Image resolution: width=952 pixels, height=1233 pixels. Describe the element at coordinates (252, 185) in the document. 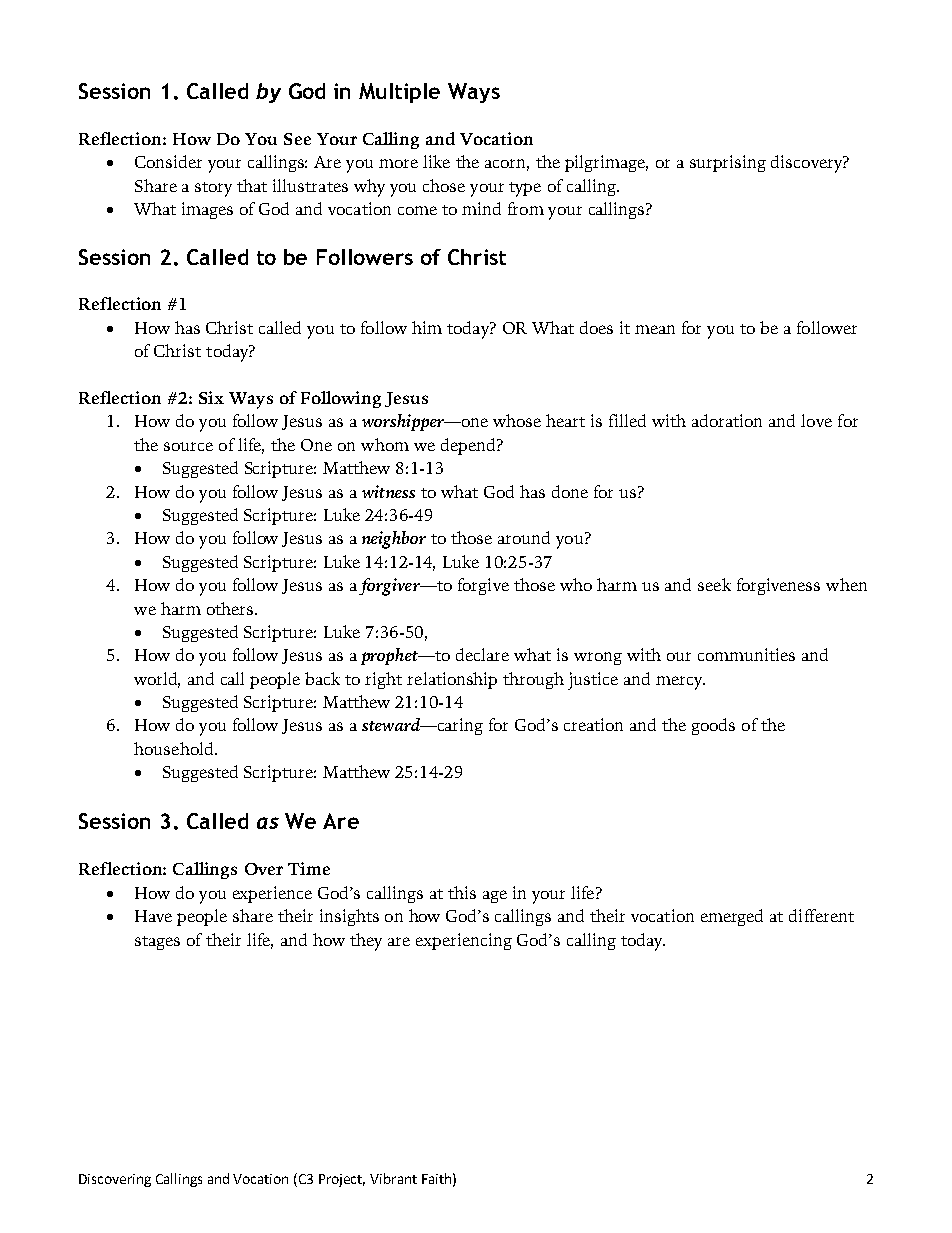

I see `that` at that location.
